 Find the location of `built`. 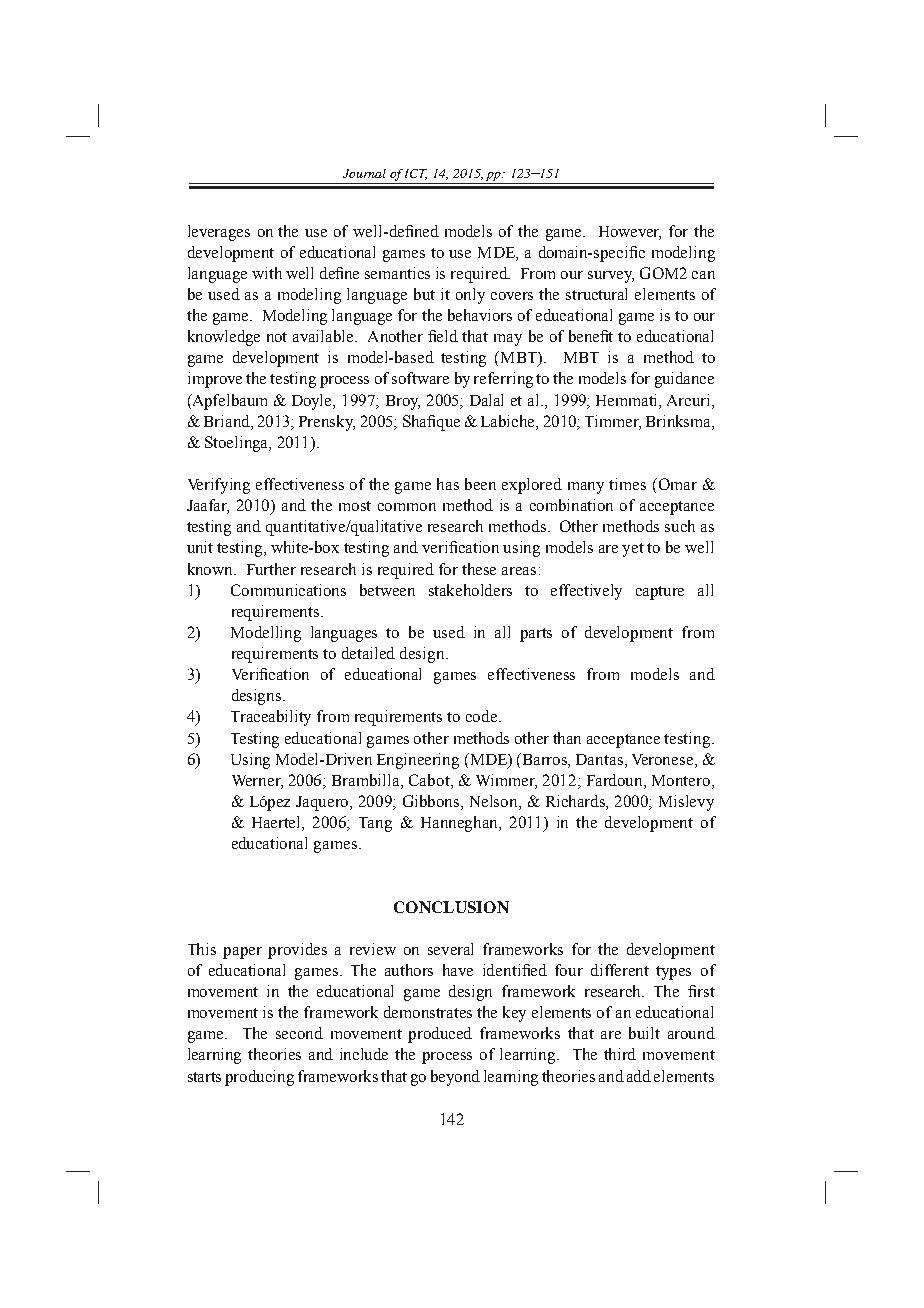

built is located at coordinates (644, 1033).
